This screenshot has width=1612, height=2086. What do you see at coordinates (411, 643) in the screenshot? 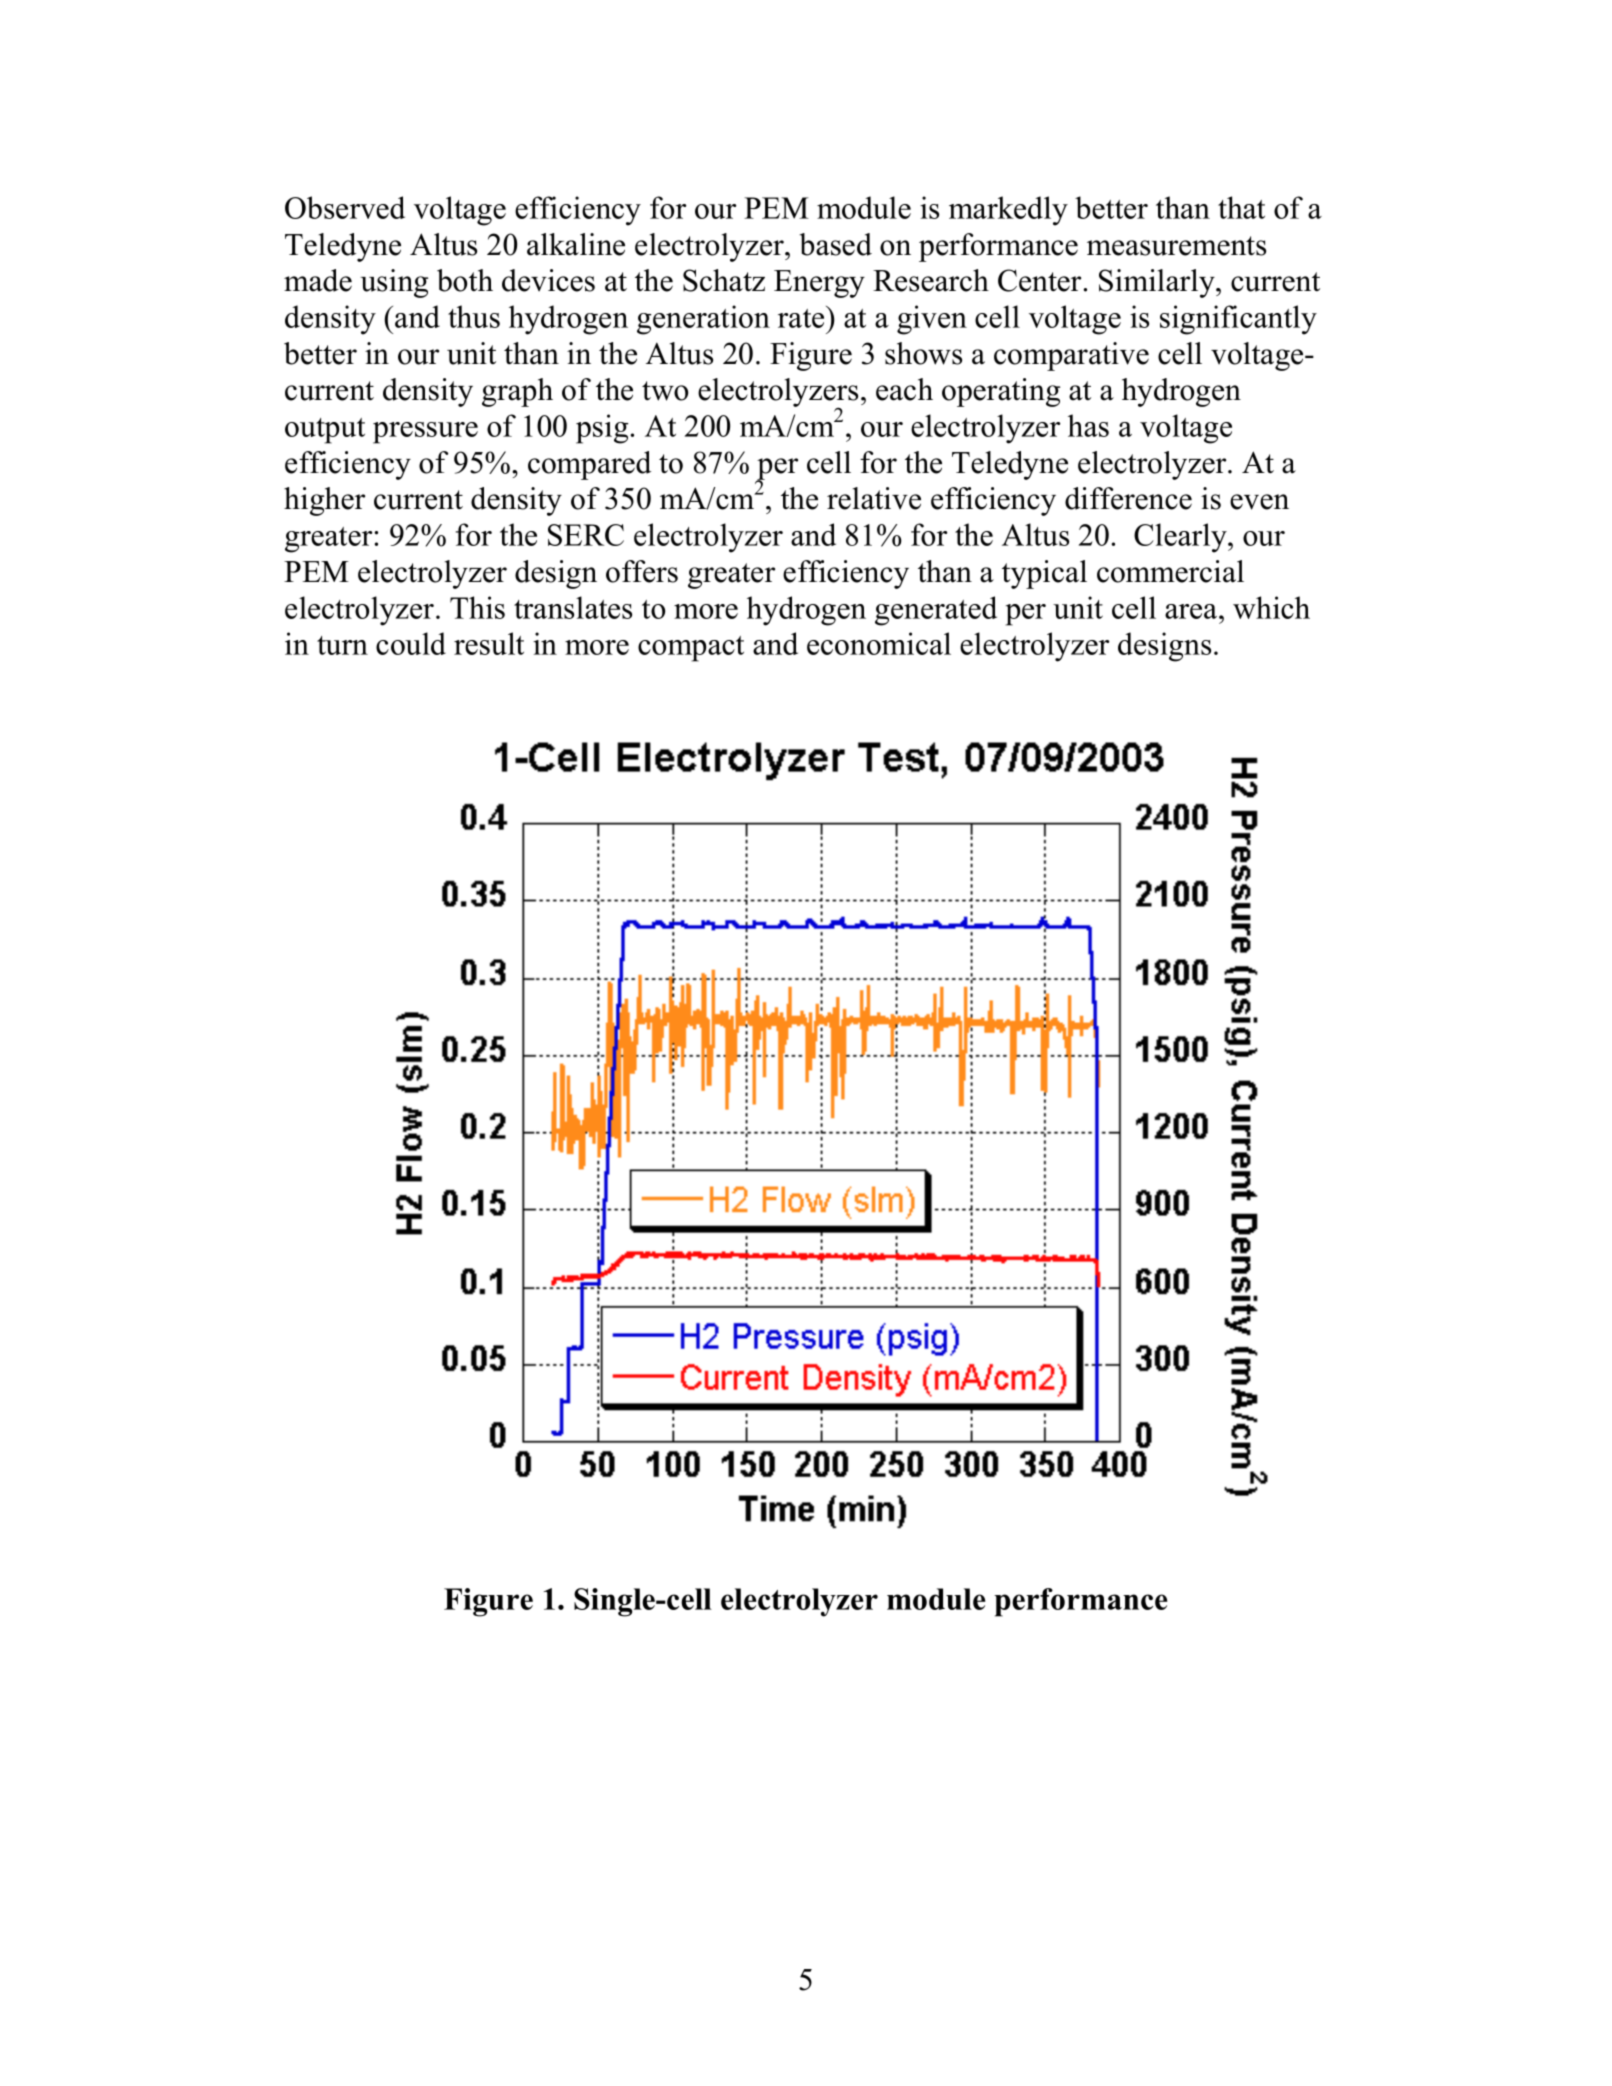
I see `could` at bounding box center [411, 643].
